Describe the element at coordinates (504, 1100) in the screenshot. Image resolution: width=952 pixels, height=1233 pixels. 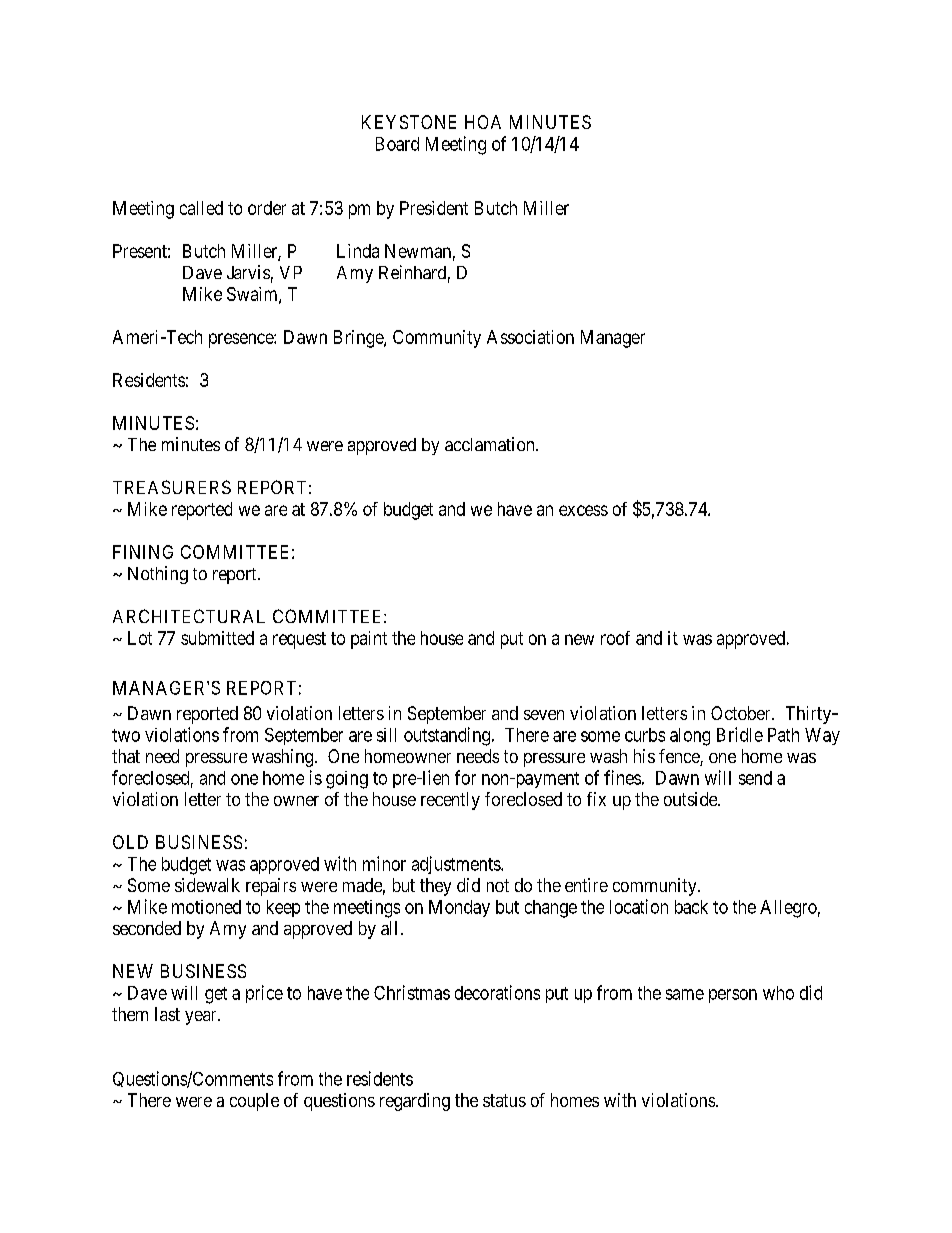
I see `status` at that location.
